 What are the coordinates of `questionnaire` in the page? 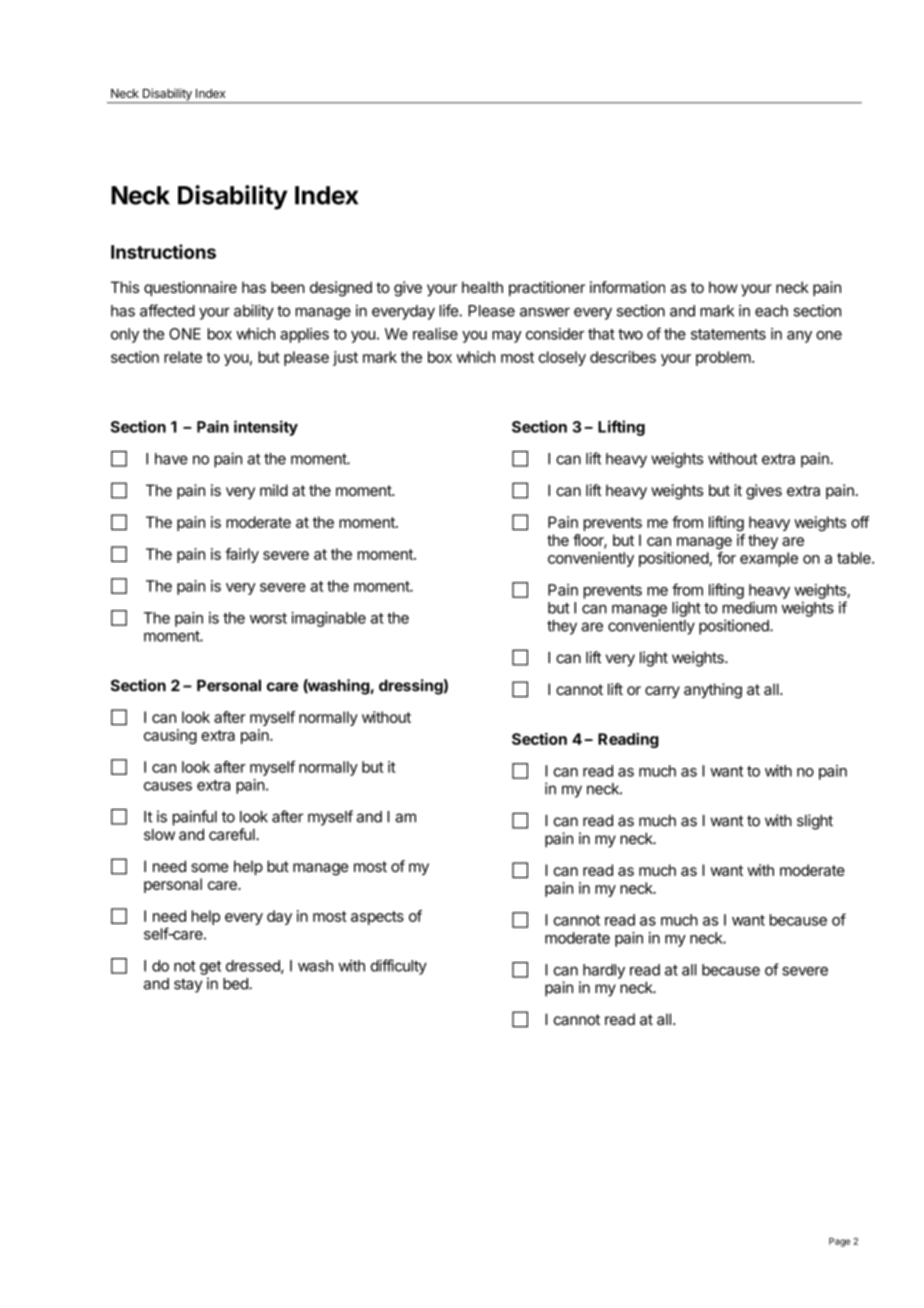 It's located at (190, 288).
